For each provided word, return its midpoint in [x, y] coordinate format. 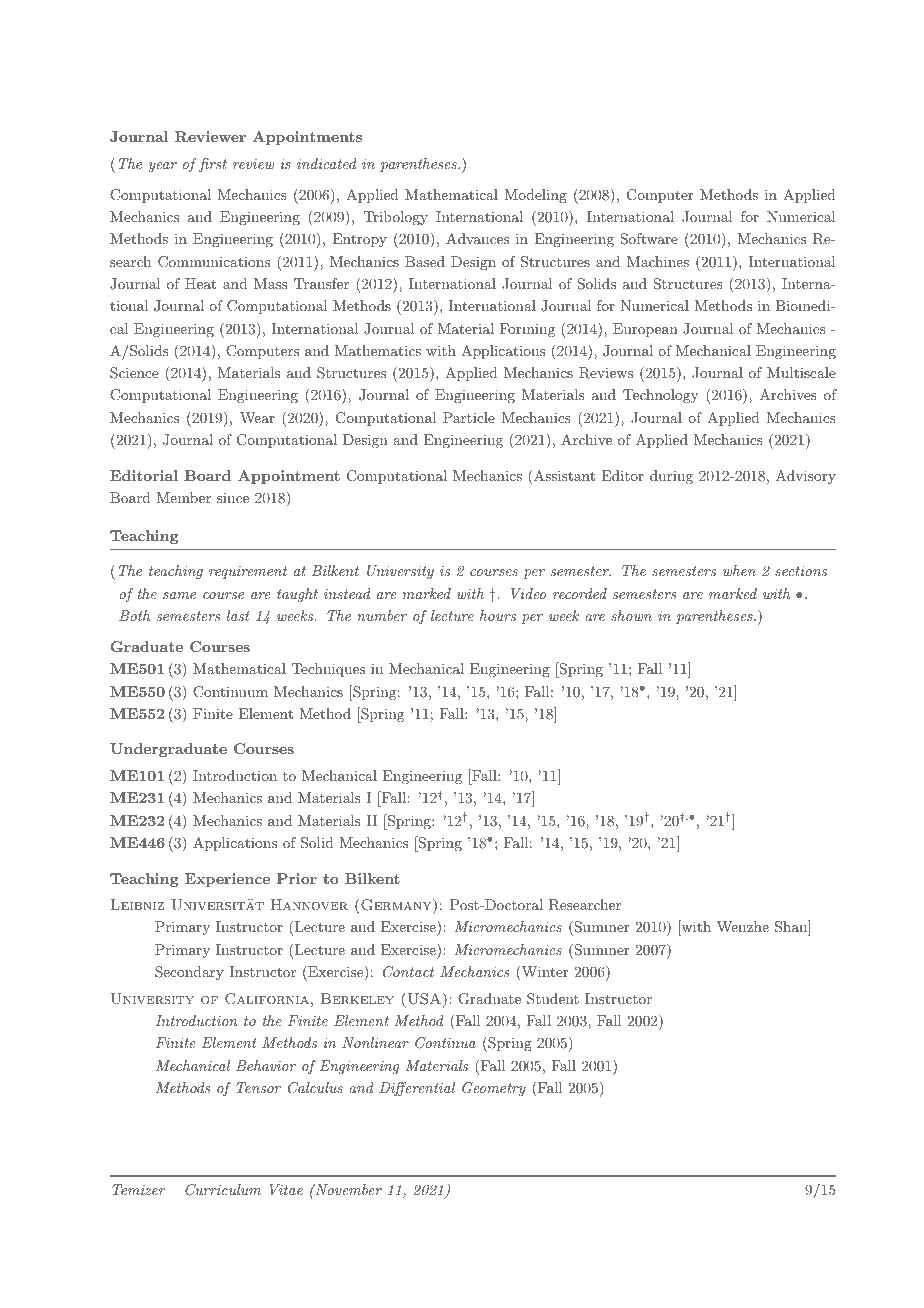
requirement [248, 572]
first [213, 165]
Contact [408, 972]
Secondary [189, 973]
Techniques [328, 670]
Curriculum [223, 1190]
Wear [257, 417]
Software [649, 239]
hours [498, 615]
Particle [469, 417]
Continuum [230, 692]
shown [631, 615]
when [739, 570]
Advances [477, 238]
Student [553, 999]
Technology [660, 396]
